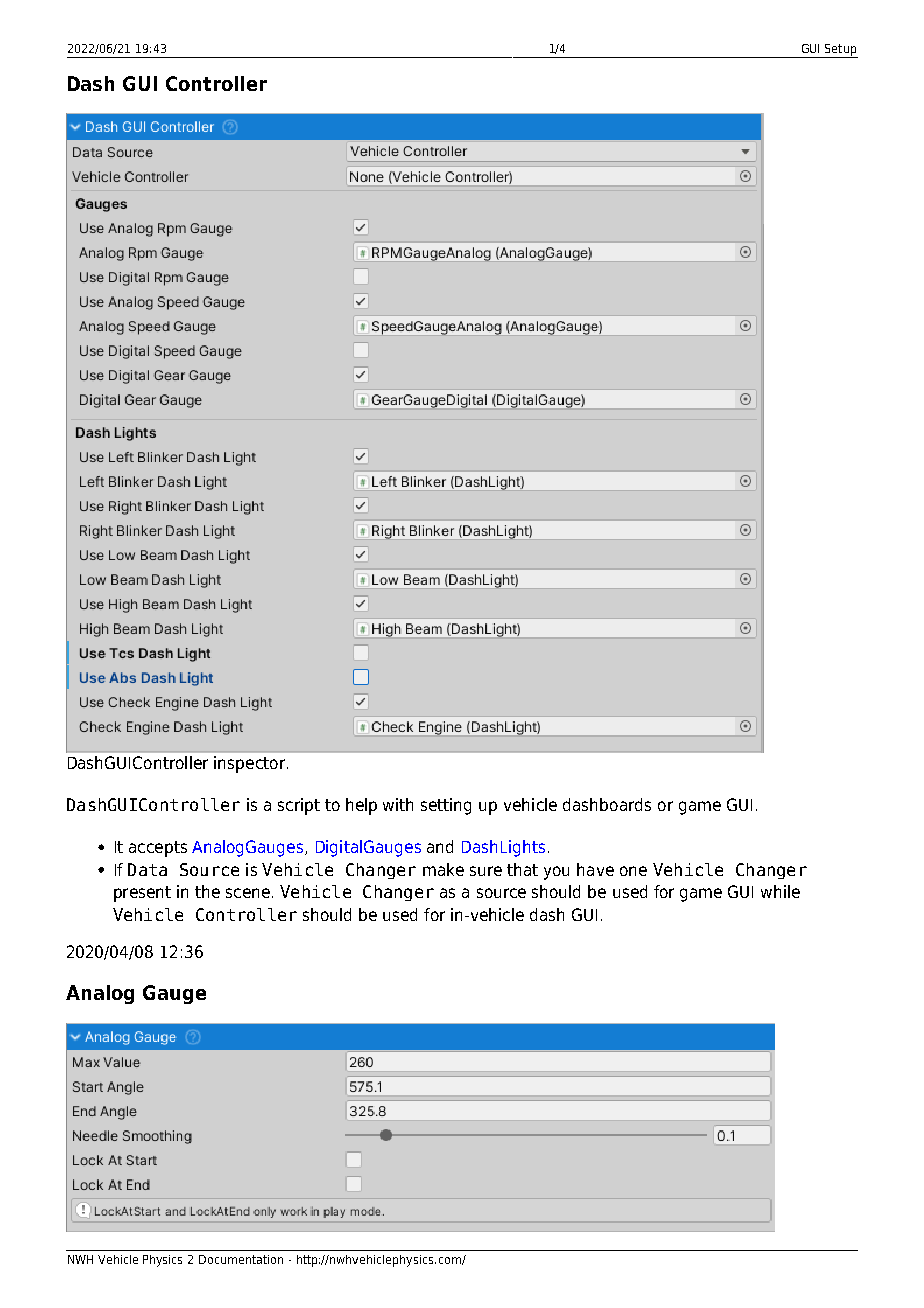  What do you see at coordinates (595, 869) in the document?
I see `have` at bounding box center [595, 869].
